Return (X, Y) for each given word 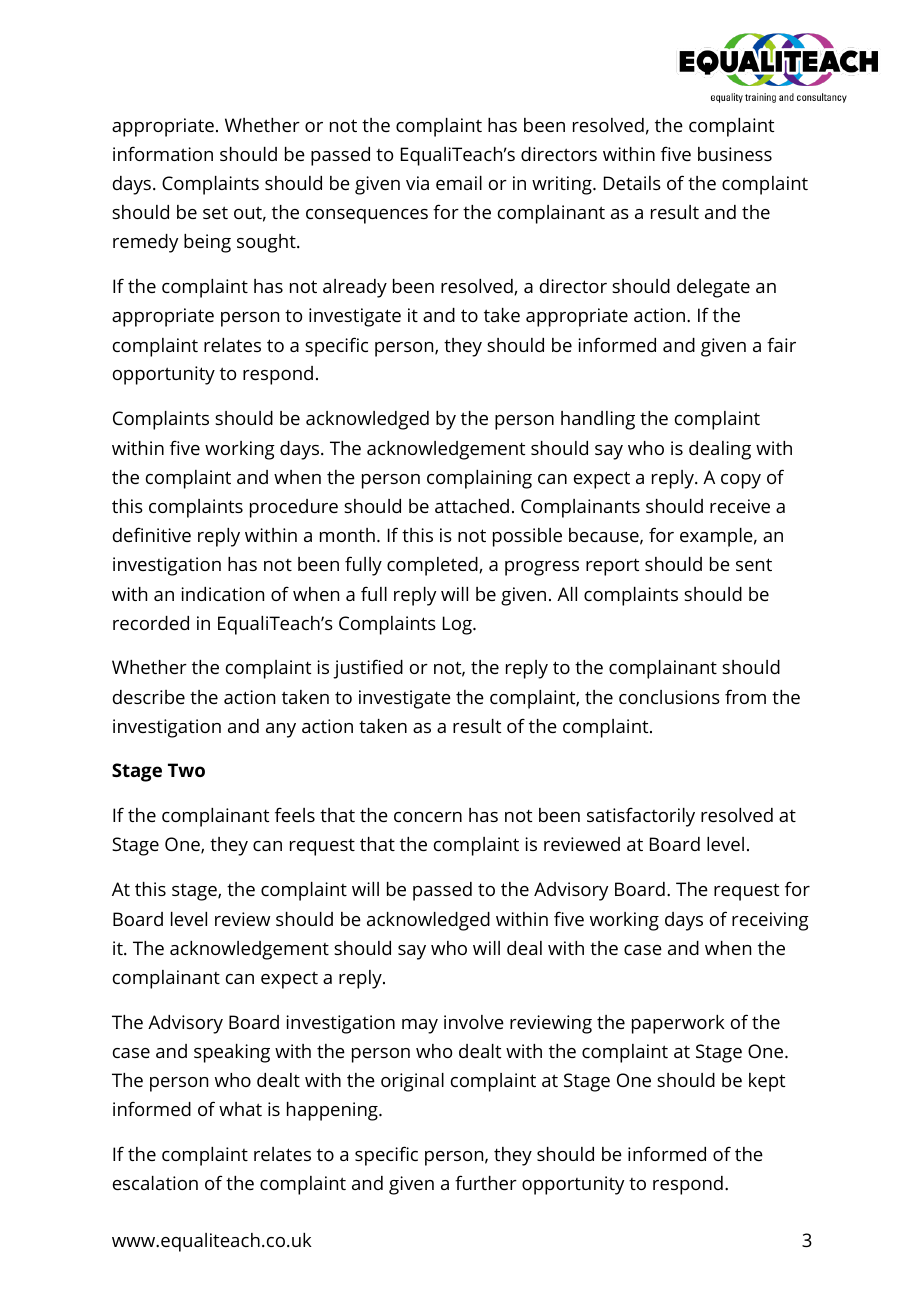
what (240, 1109)
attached (472, 506)
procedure (294, 508)
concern (428, 817)
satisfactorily (641, 817)
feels (295, 814)
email (459, 183)
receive (740, 506)
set (215, 212)
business (735, 154)
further (486, 1182)
